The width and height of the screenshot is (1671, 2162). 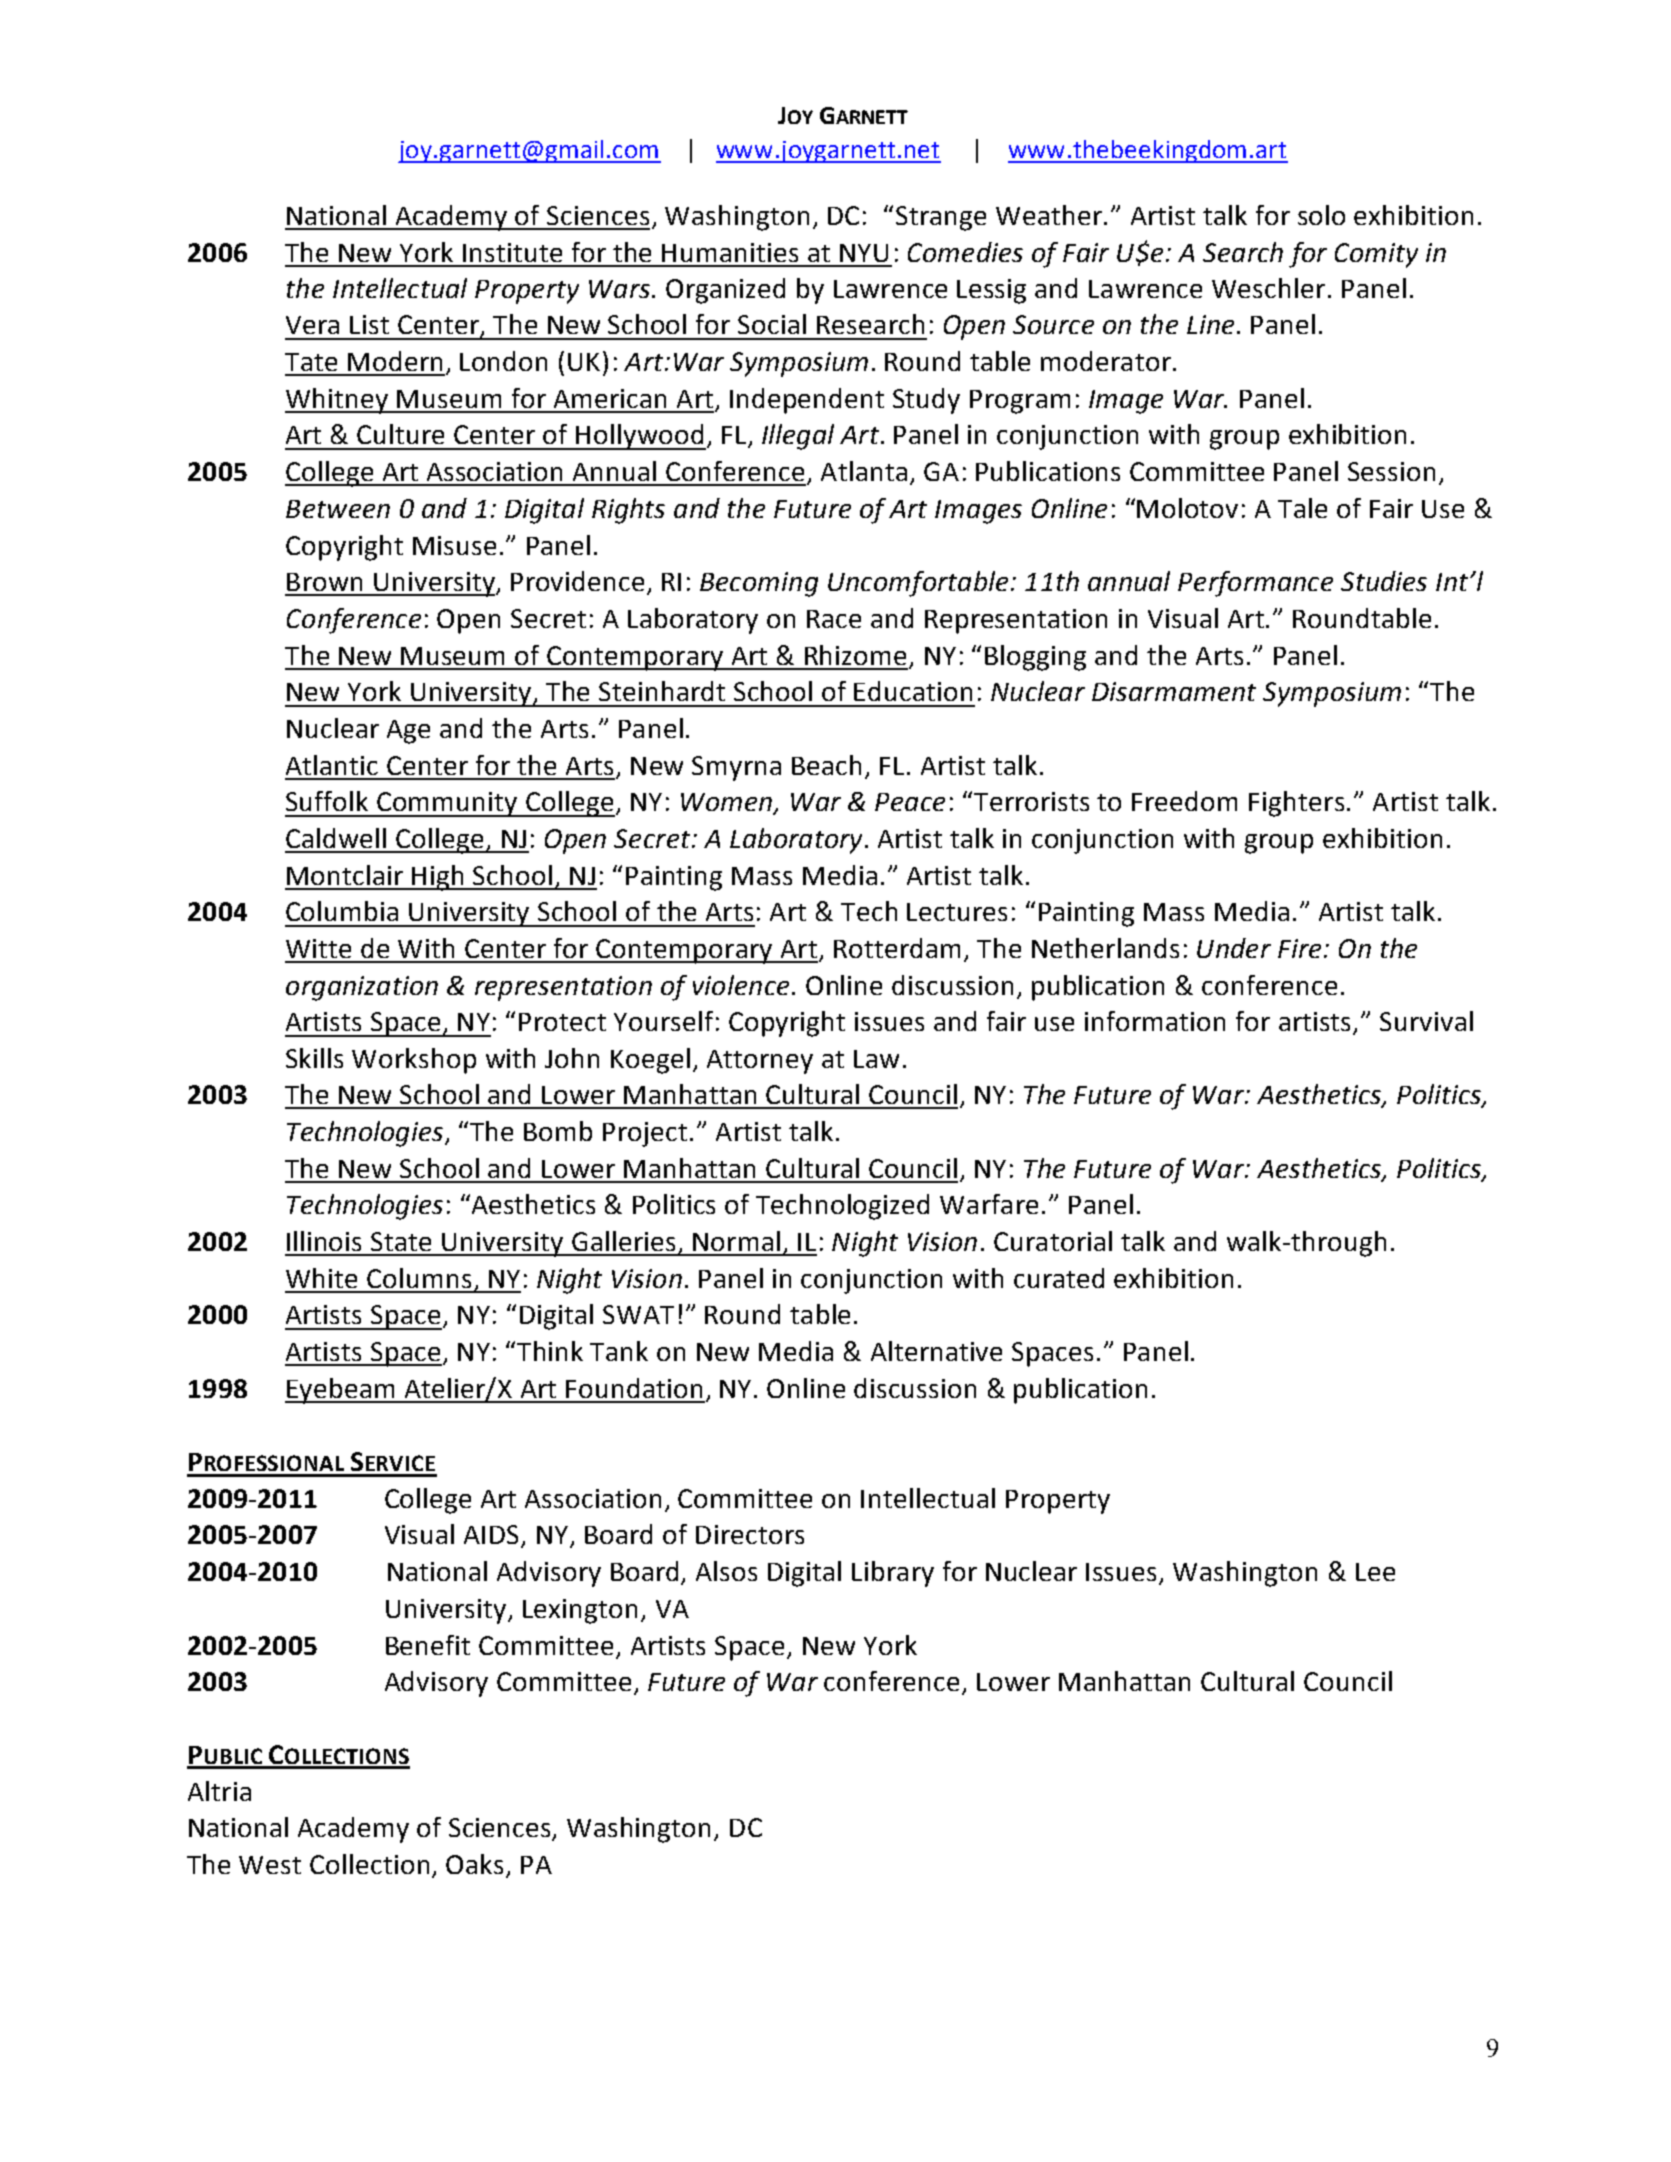 I want to click on solo, so click(x=1321, y=215).
